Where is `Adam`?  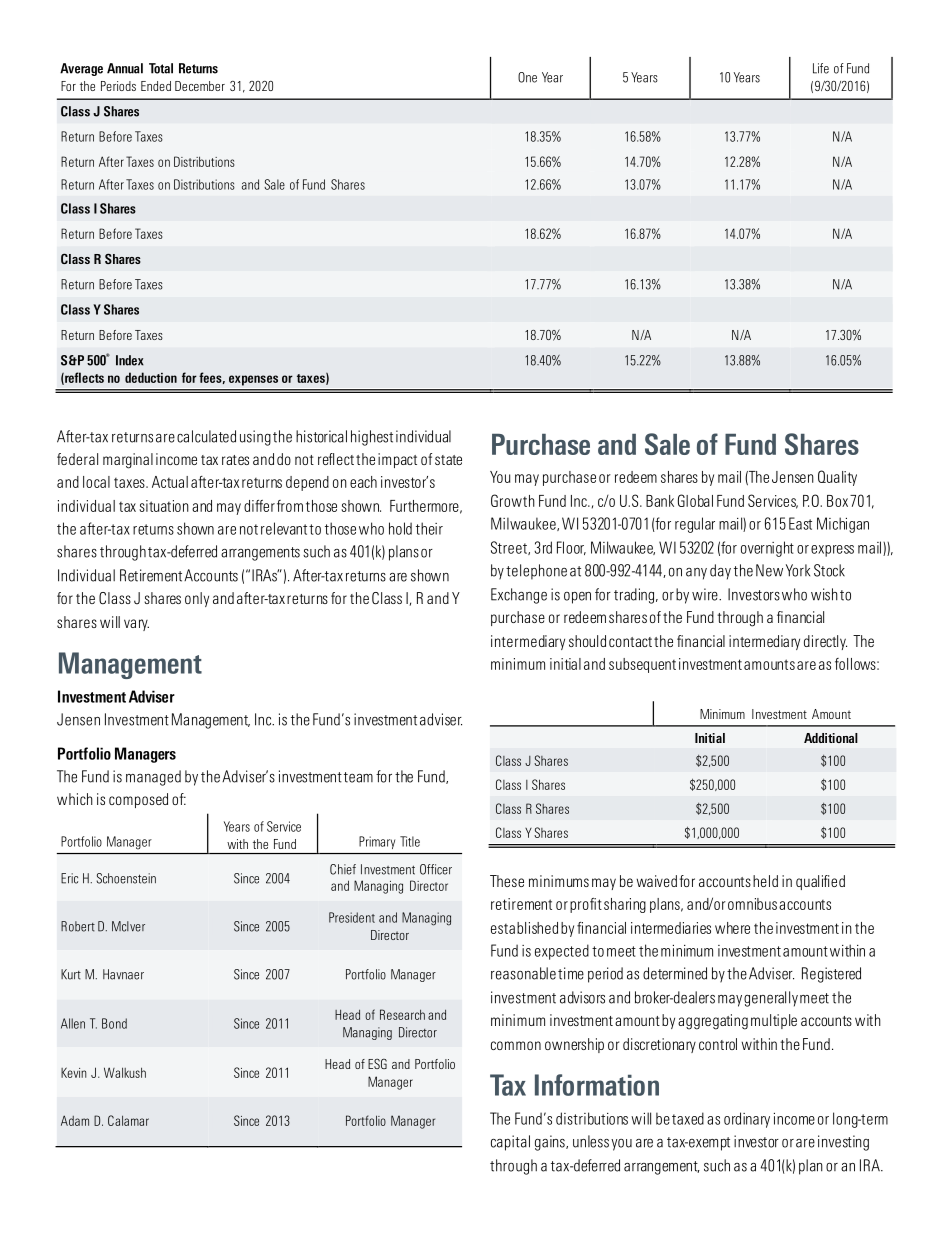 Adam is located at coordinates (75, 1120).
